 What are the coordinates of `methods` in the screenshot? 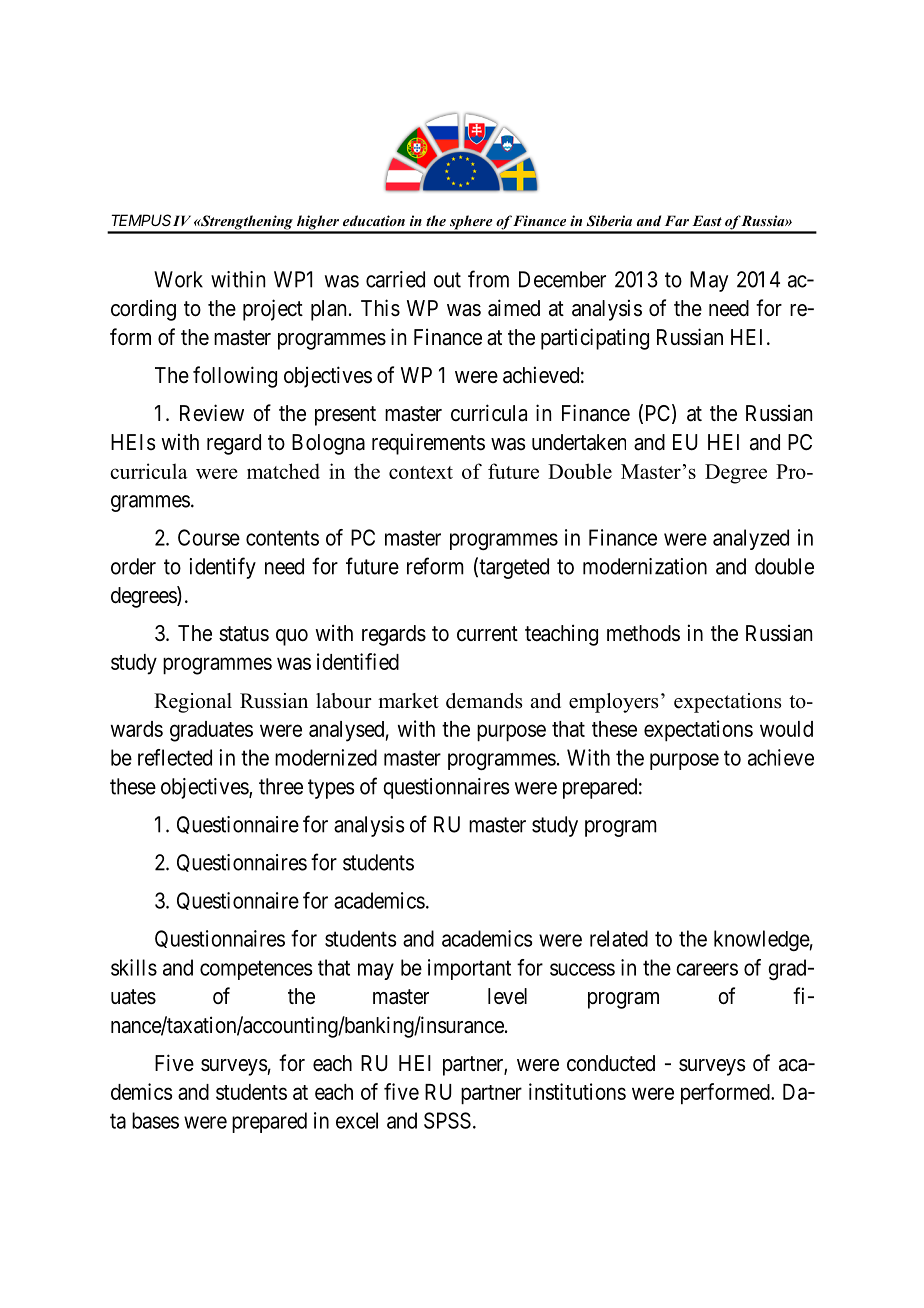 It's located at (643, 633).
